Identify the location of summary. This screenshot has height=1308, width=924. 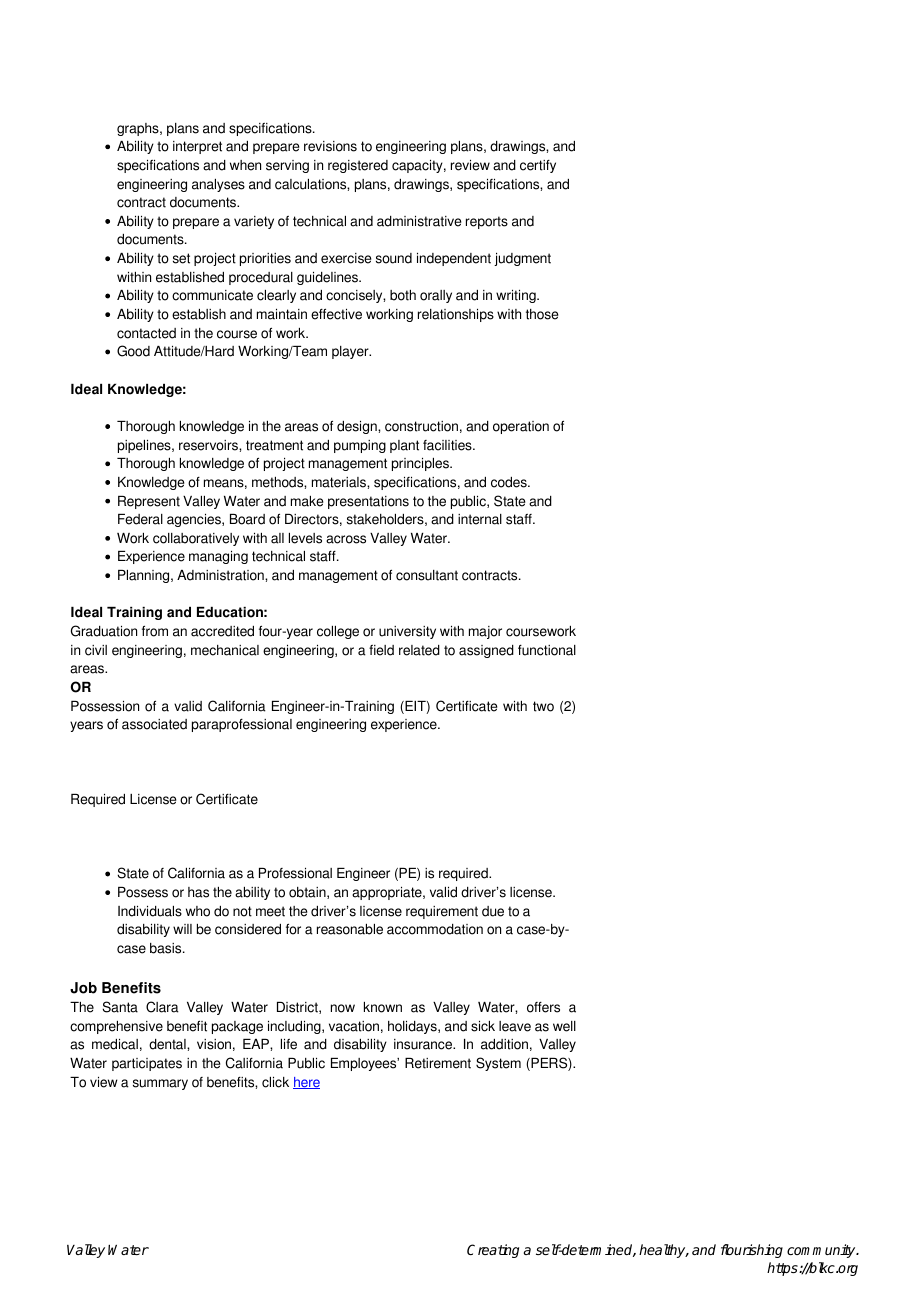
(160, 1084).
